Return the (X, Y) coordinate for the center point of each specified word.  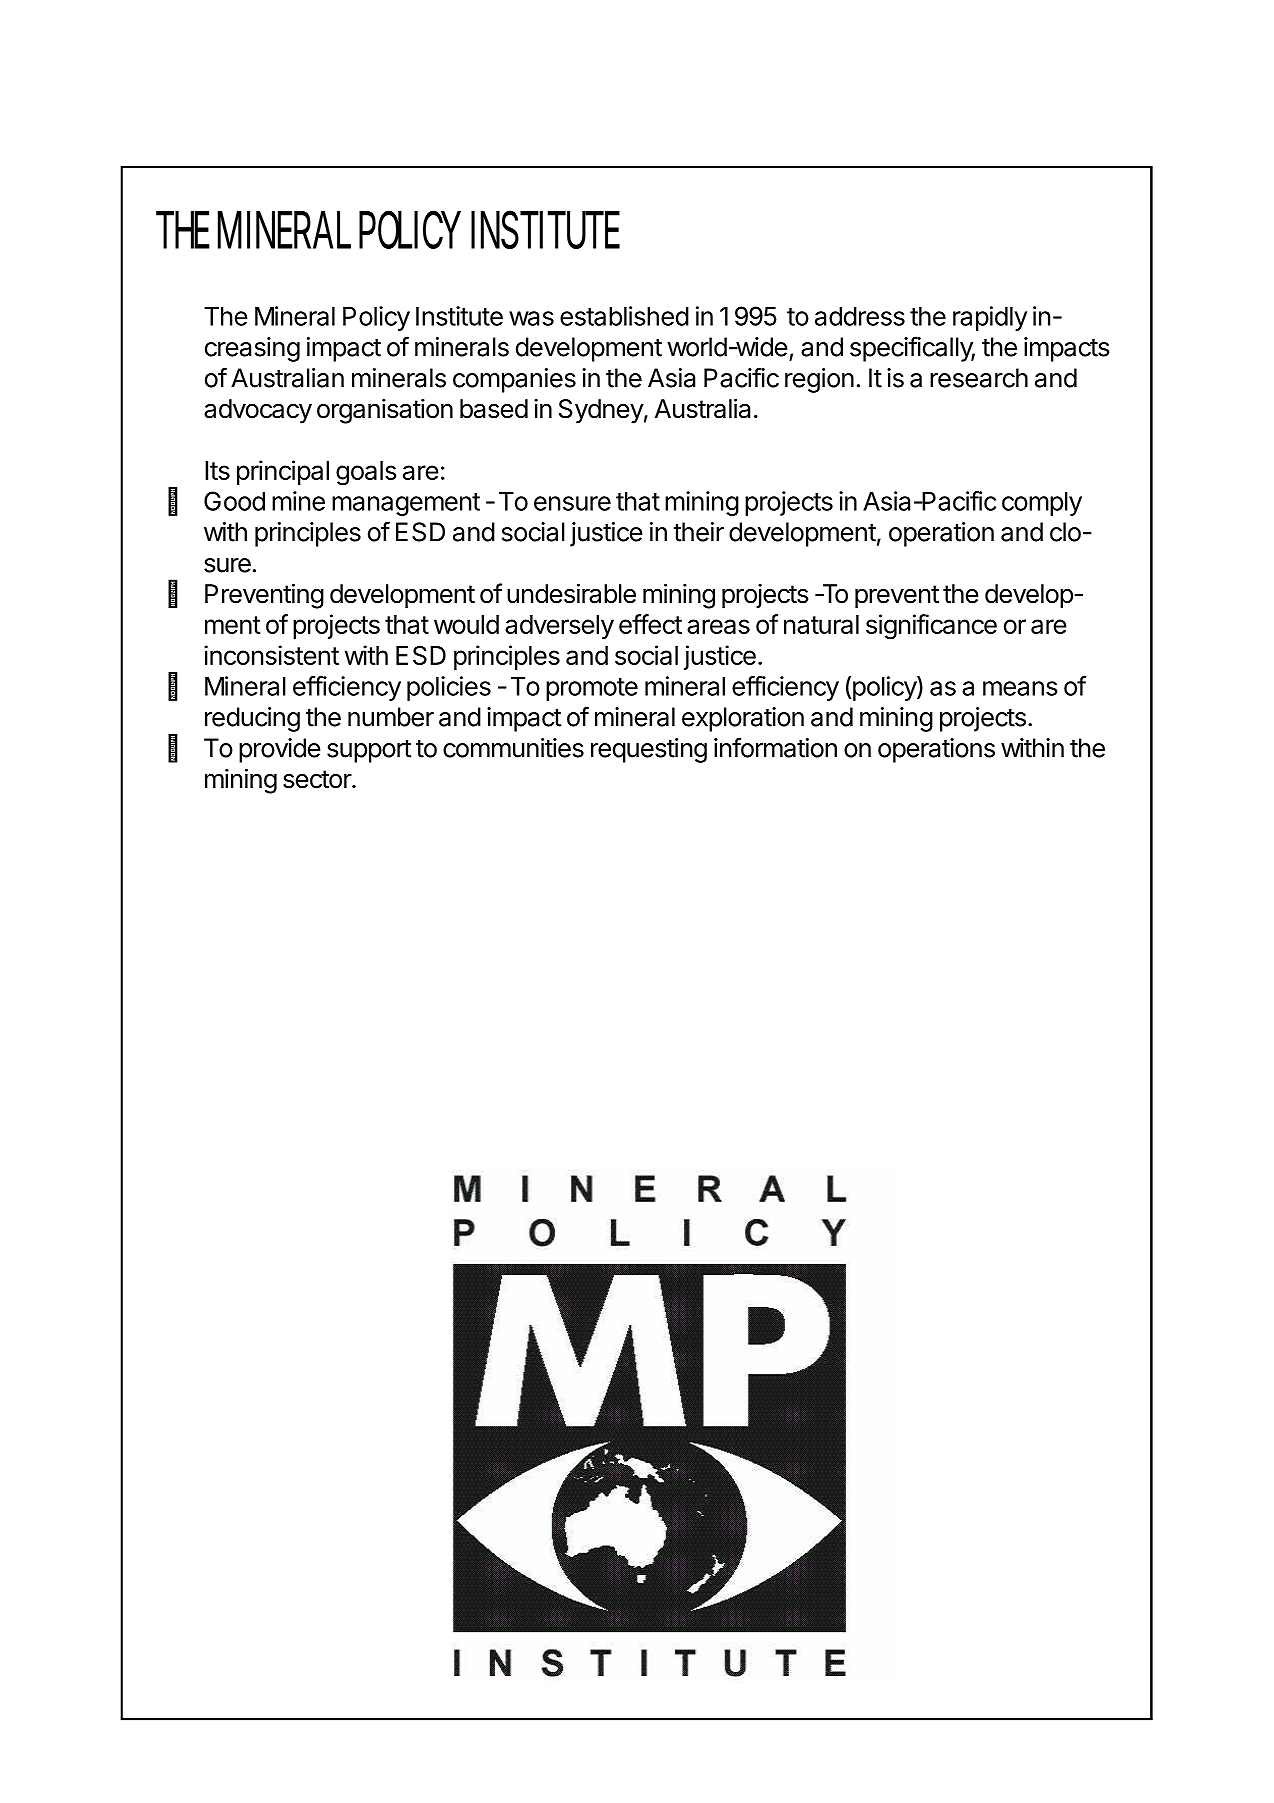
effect (650, 624)
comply (1042, 503)
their (698, 532)
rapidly (990, 318)
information (775, 747)
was (531, 318)
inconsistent (271, 655)
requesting (649, 750)
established (624, 316)
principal (283, 472)
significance (931, 627)
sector (318, 779)
